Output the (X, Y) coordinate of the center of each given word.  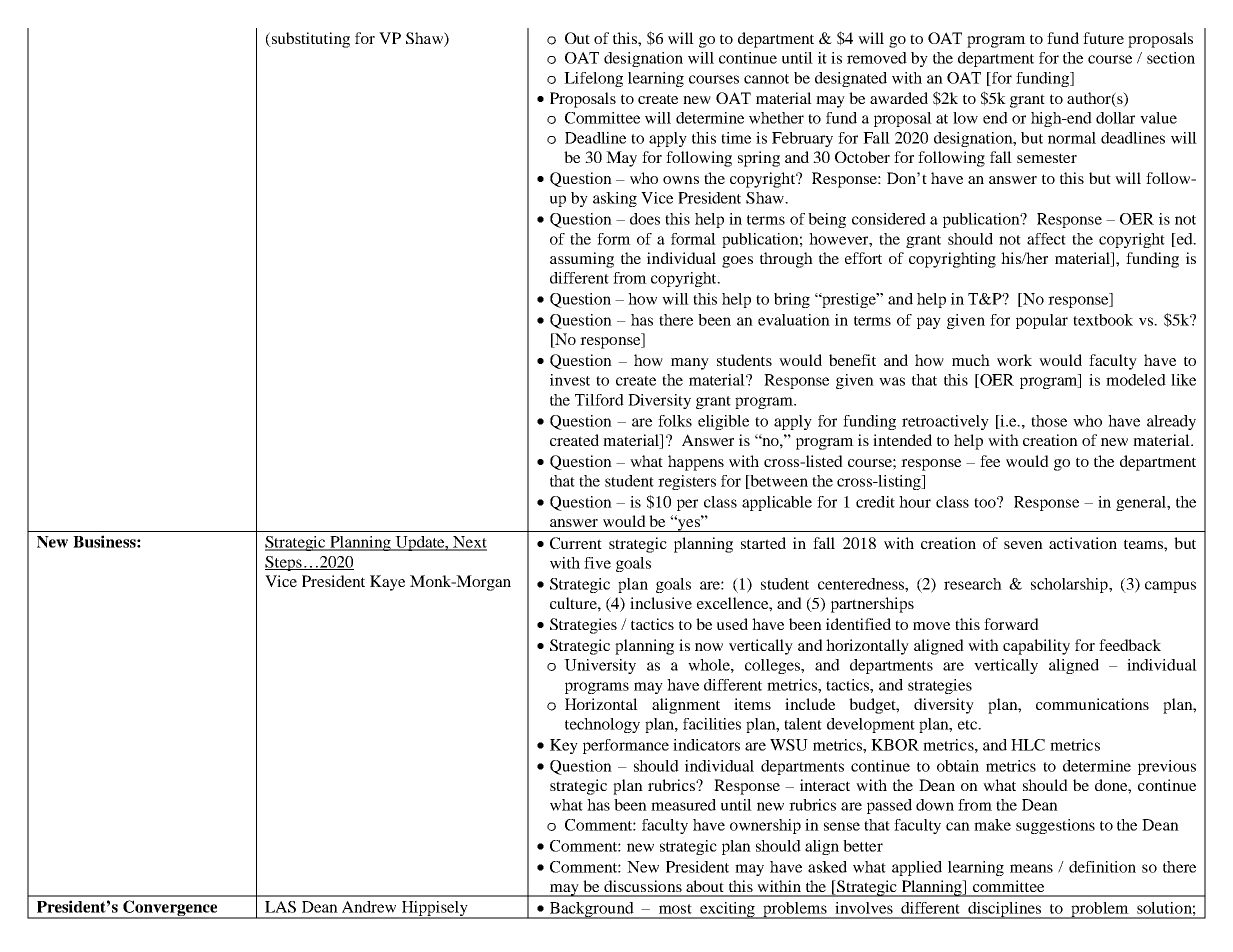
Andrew (369, 907)
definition (1102, 867)
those (1049, 421)
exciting (727, 910)
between (778, 482)
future (1103, 38)
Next (469, 543)
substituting (309, 40)
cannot (766, 79)
